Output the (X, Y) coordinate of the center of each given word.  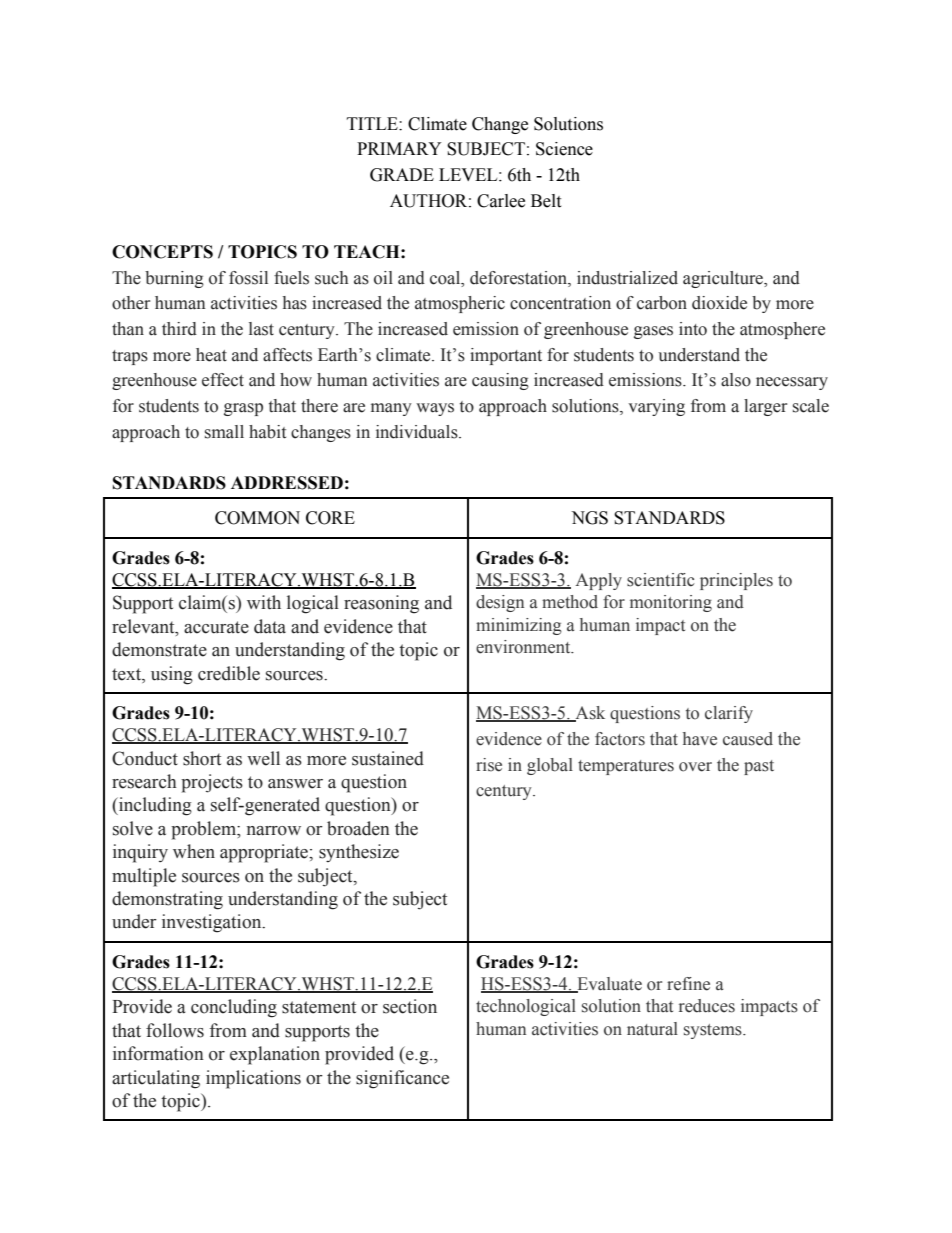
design (500, 603)
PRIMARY (399, 148)
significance (402, 1079)
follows (175, 1030)
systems (714, 1031)
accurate (216, 627)
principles (736, 581)
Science (564, 149)
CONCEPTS (162, 252)
